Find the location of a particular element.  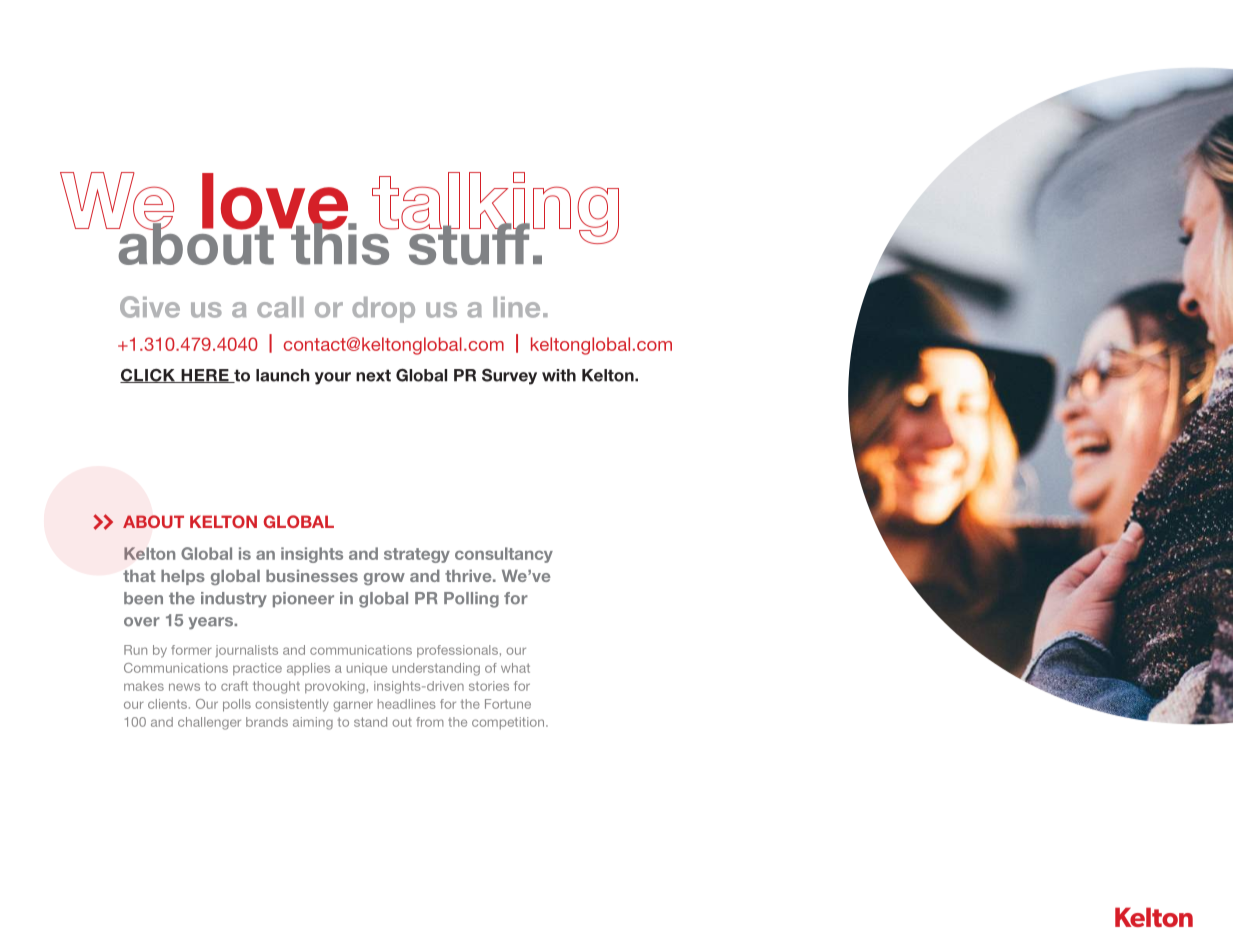

your is located at coordinates (333, 378).
